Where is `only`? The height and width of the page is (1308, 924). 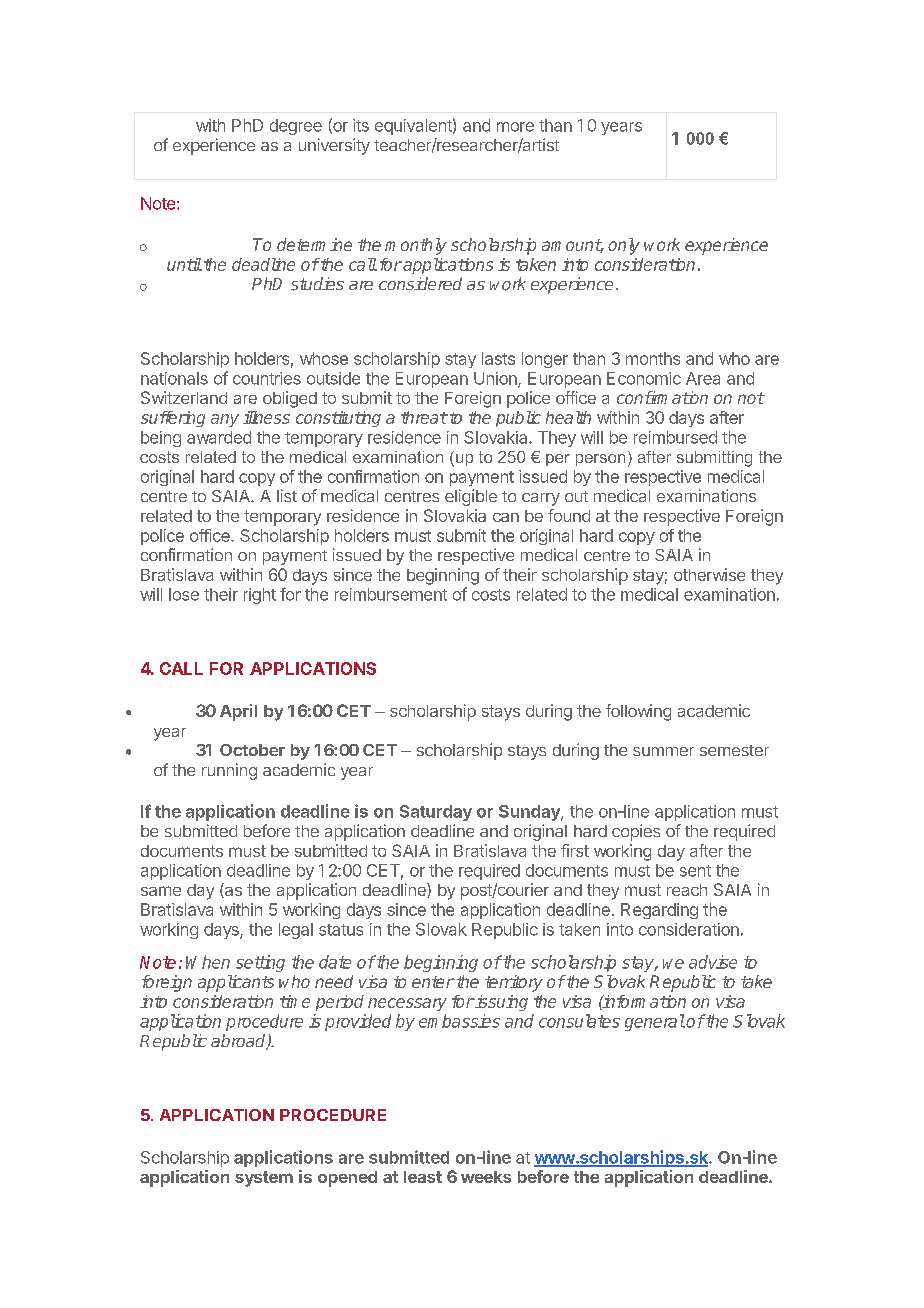 only is located at coordinates (624, 246).
